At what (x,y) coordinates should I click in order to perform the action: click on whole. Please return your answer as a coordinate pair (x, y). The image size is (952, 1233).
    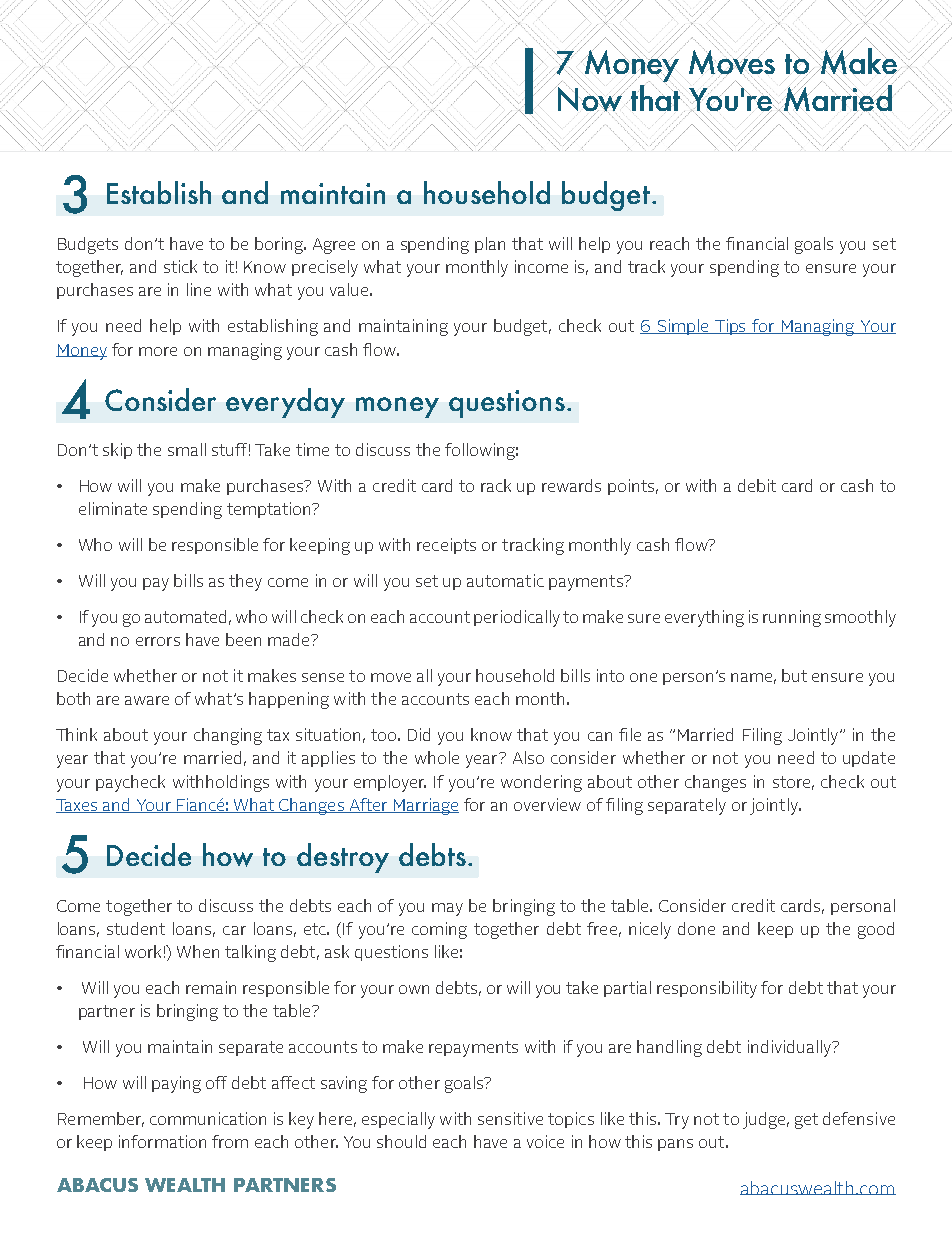
    Looking at the image, I should click on (437, 757).
